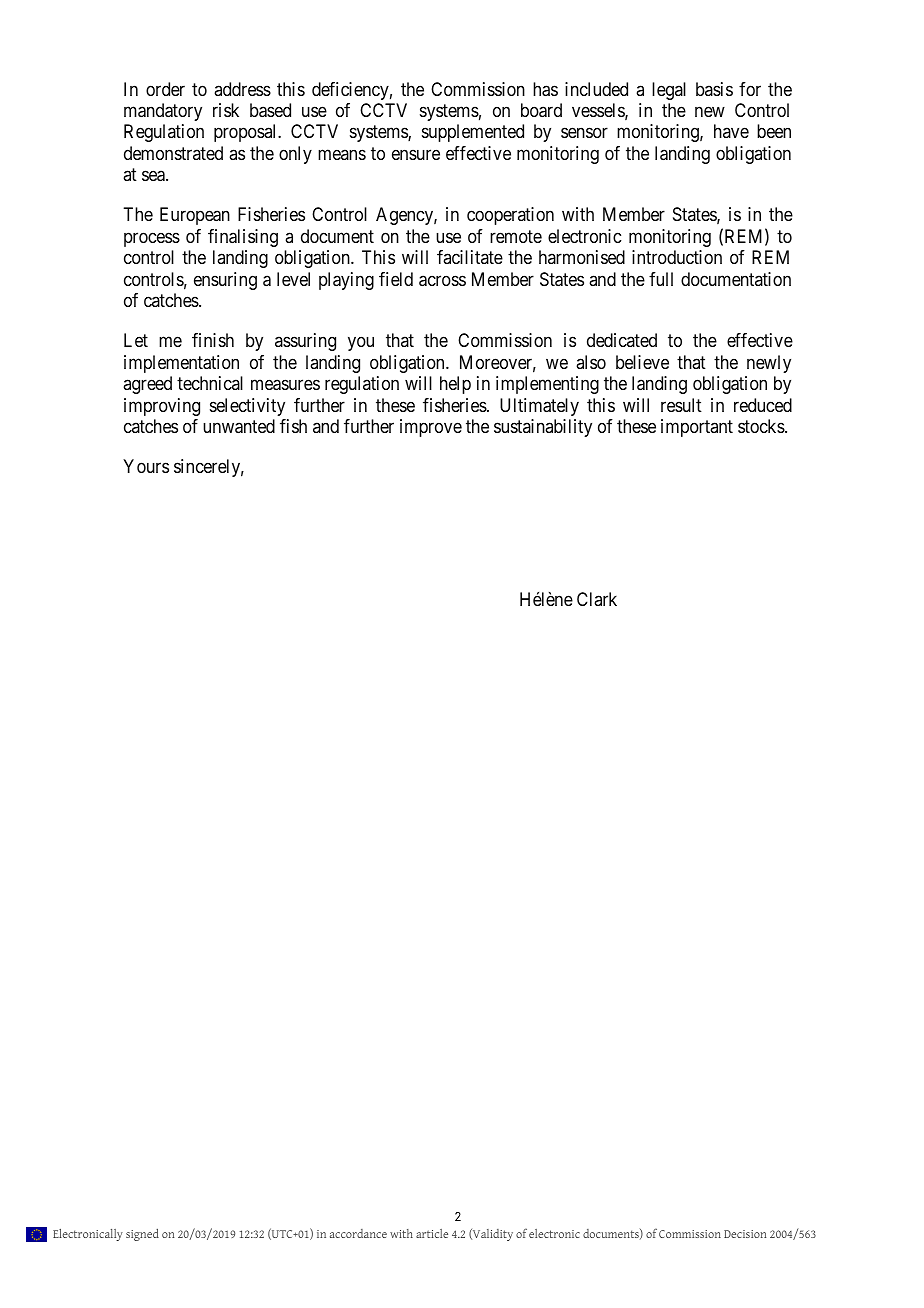 This screenshot has height=1308, width=924. I want to click on help, so click(455, 385).
